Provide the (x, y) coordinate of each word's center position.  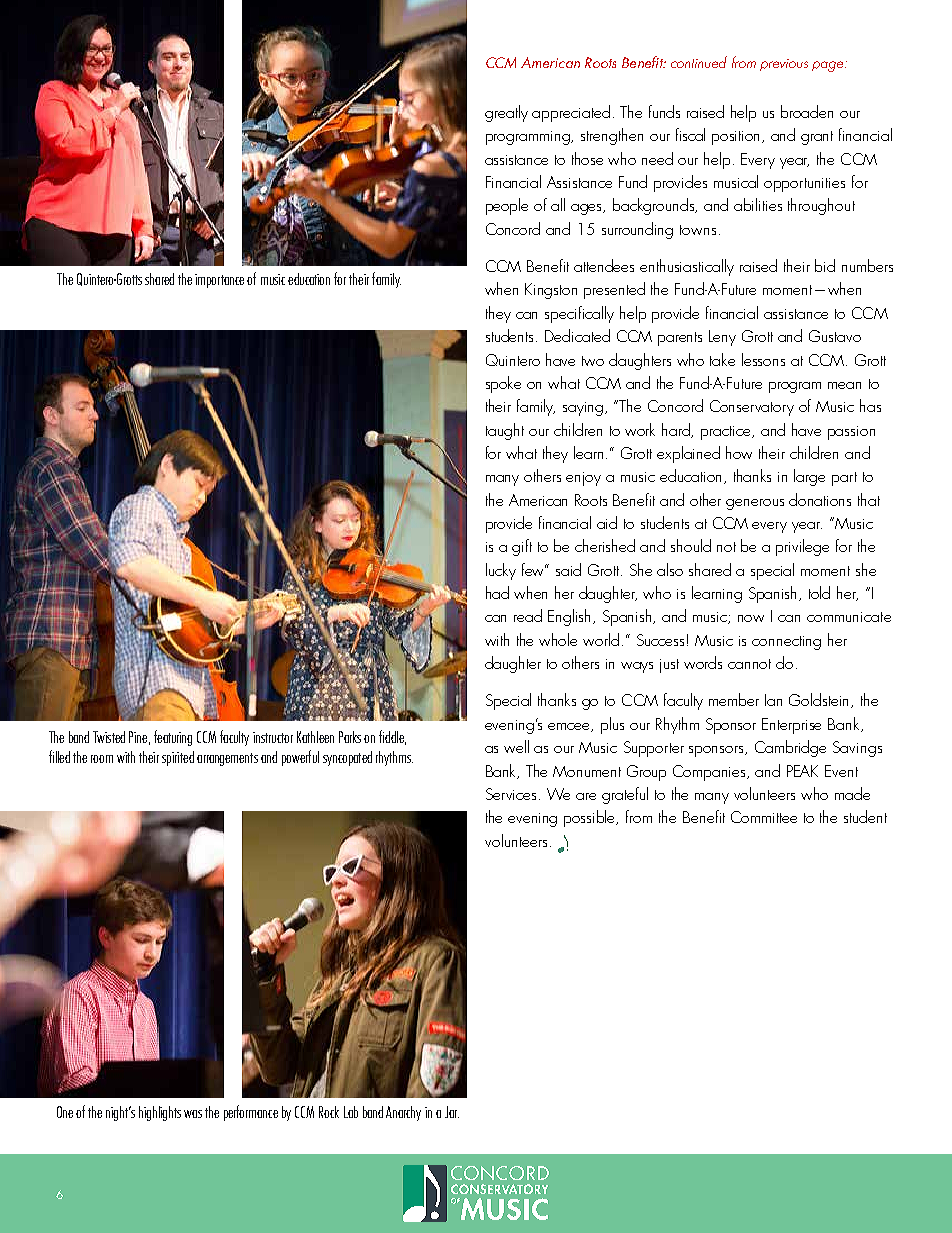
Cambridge (790, 748)
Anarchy (403, 1113)
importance (219, 281)
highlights (160, 1113)
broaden (807, 111)
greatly (506, 113)
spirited (178, 758)
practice (727, 433)
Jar (452, 1112)
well (516, 746)
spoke (503, 384)
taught (505, 431)
